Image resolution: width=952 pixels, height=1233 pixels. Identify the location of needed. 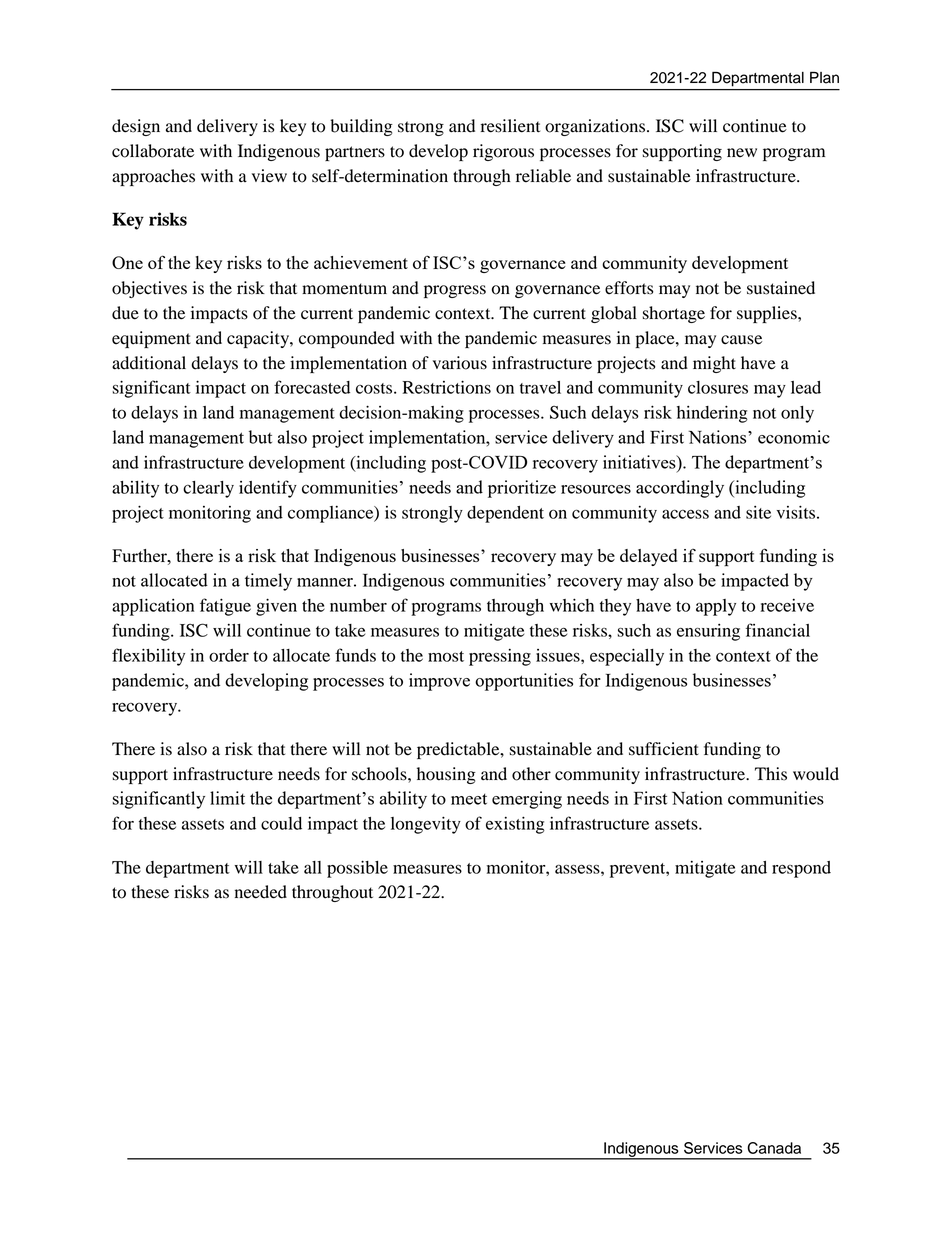
(261, 892).
